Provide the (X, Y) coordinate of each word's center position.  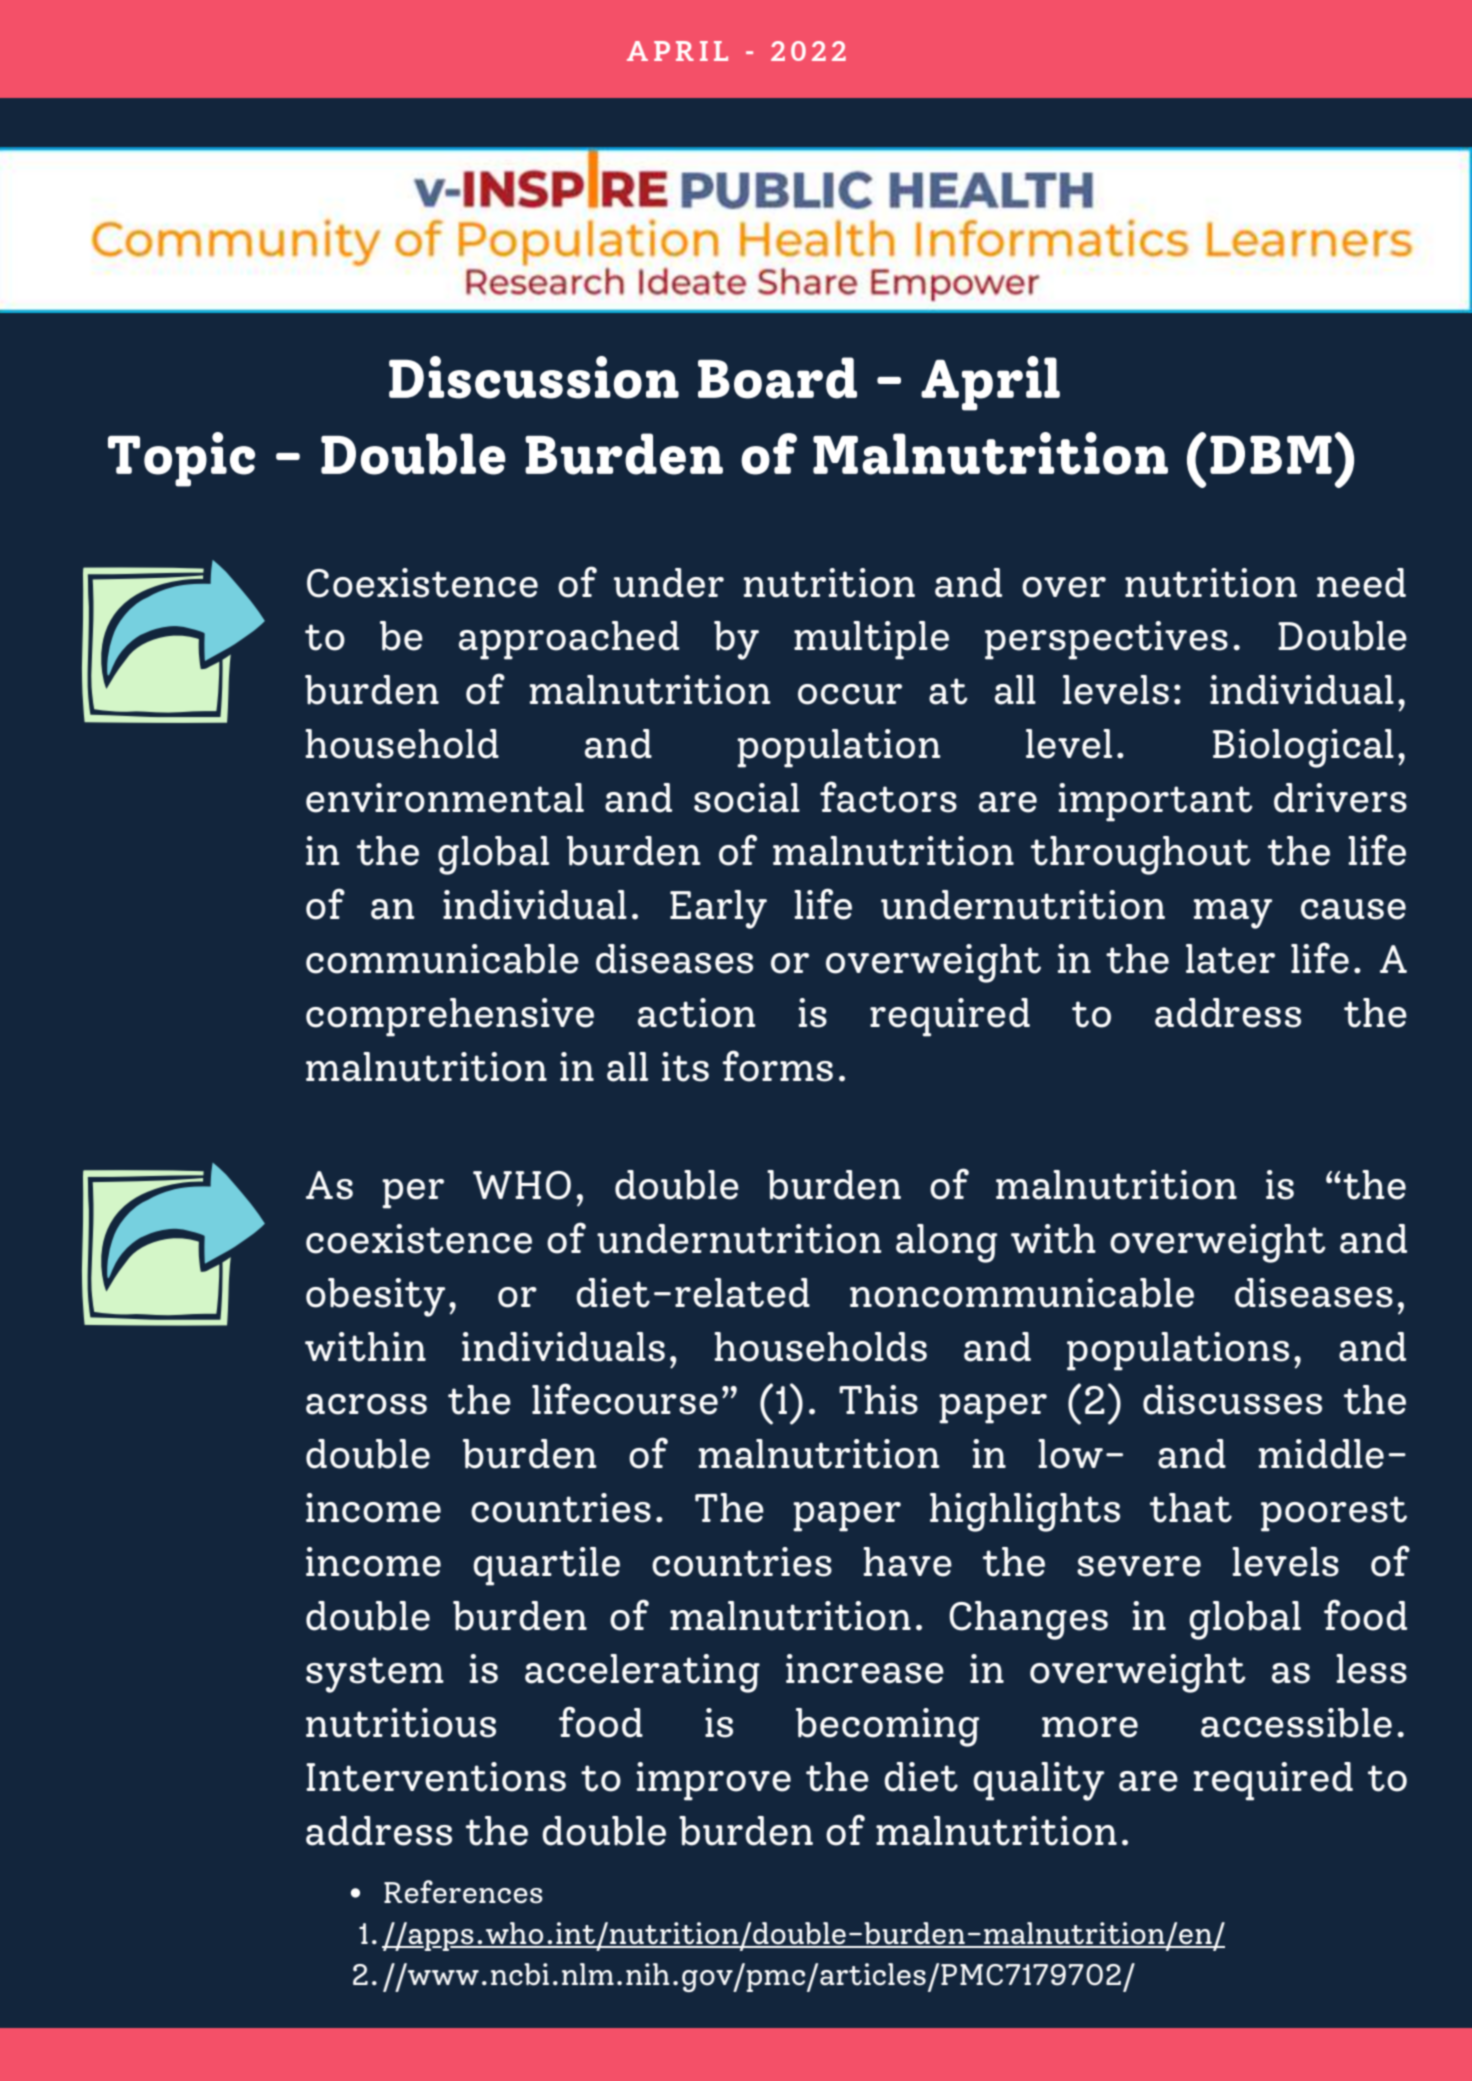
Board (777, 378)
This (878, 1400)
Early (718, 909)
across (366, 1404)
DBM (1271, 455)
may (1233, 914)
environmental (445, 798)
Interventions (436, 1777)
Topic (181, 459)
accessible (1296, 1723)
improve (714, 1781)
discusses (1232, 1400)
